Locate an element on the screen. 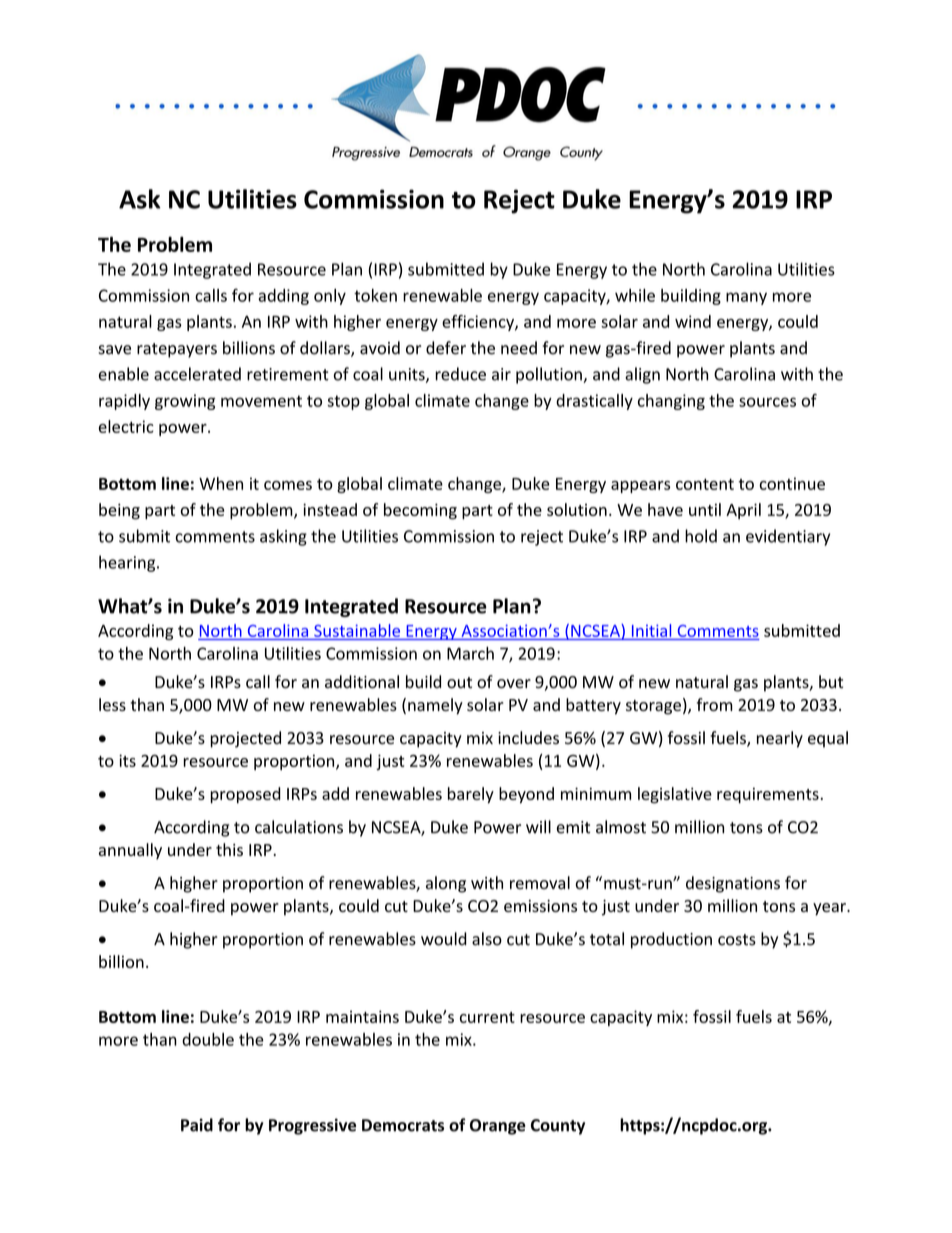  namely is located at coordinates (435, 706).
